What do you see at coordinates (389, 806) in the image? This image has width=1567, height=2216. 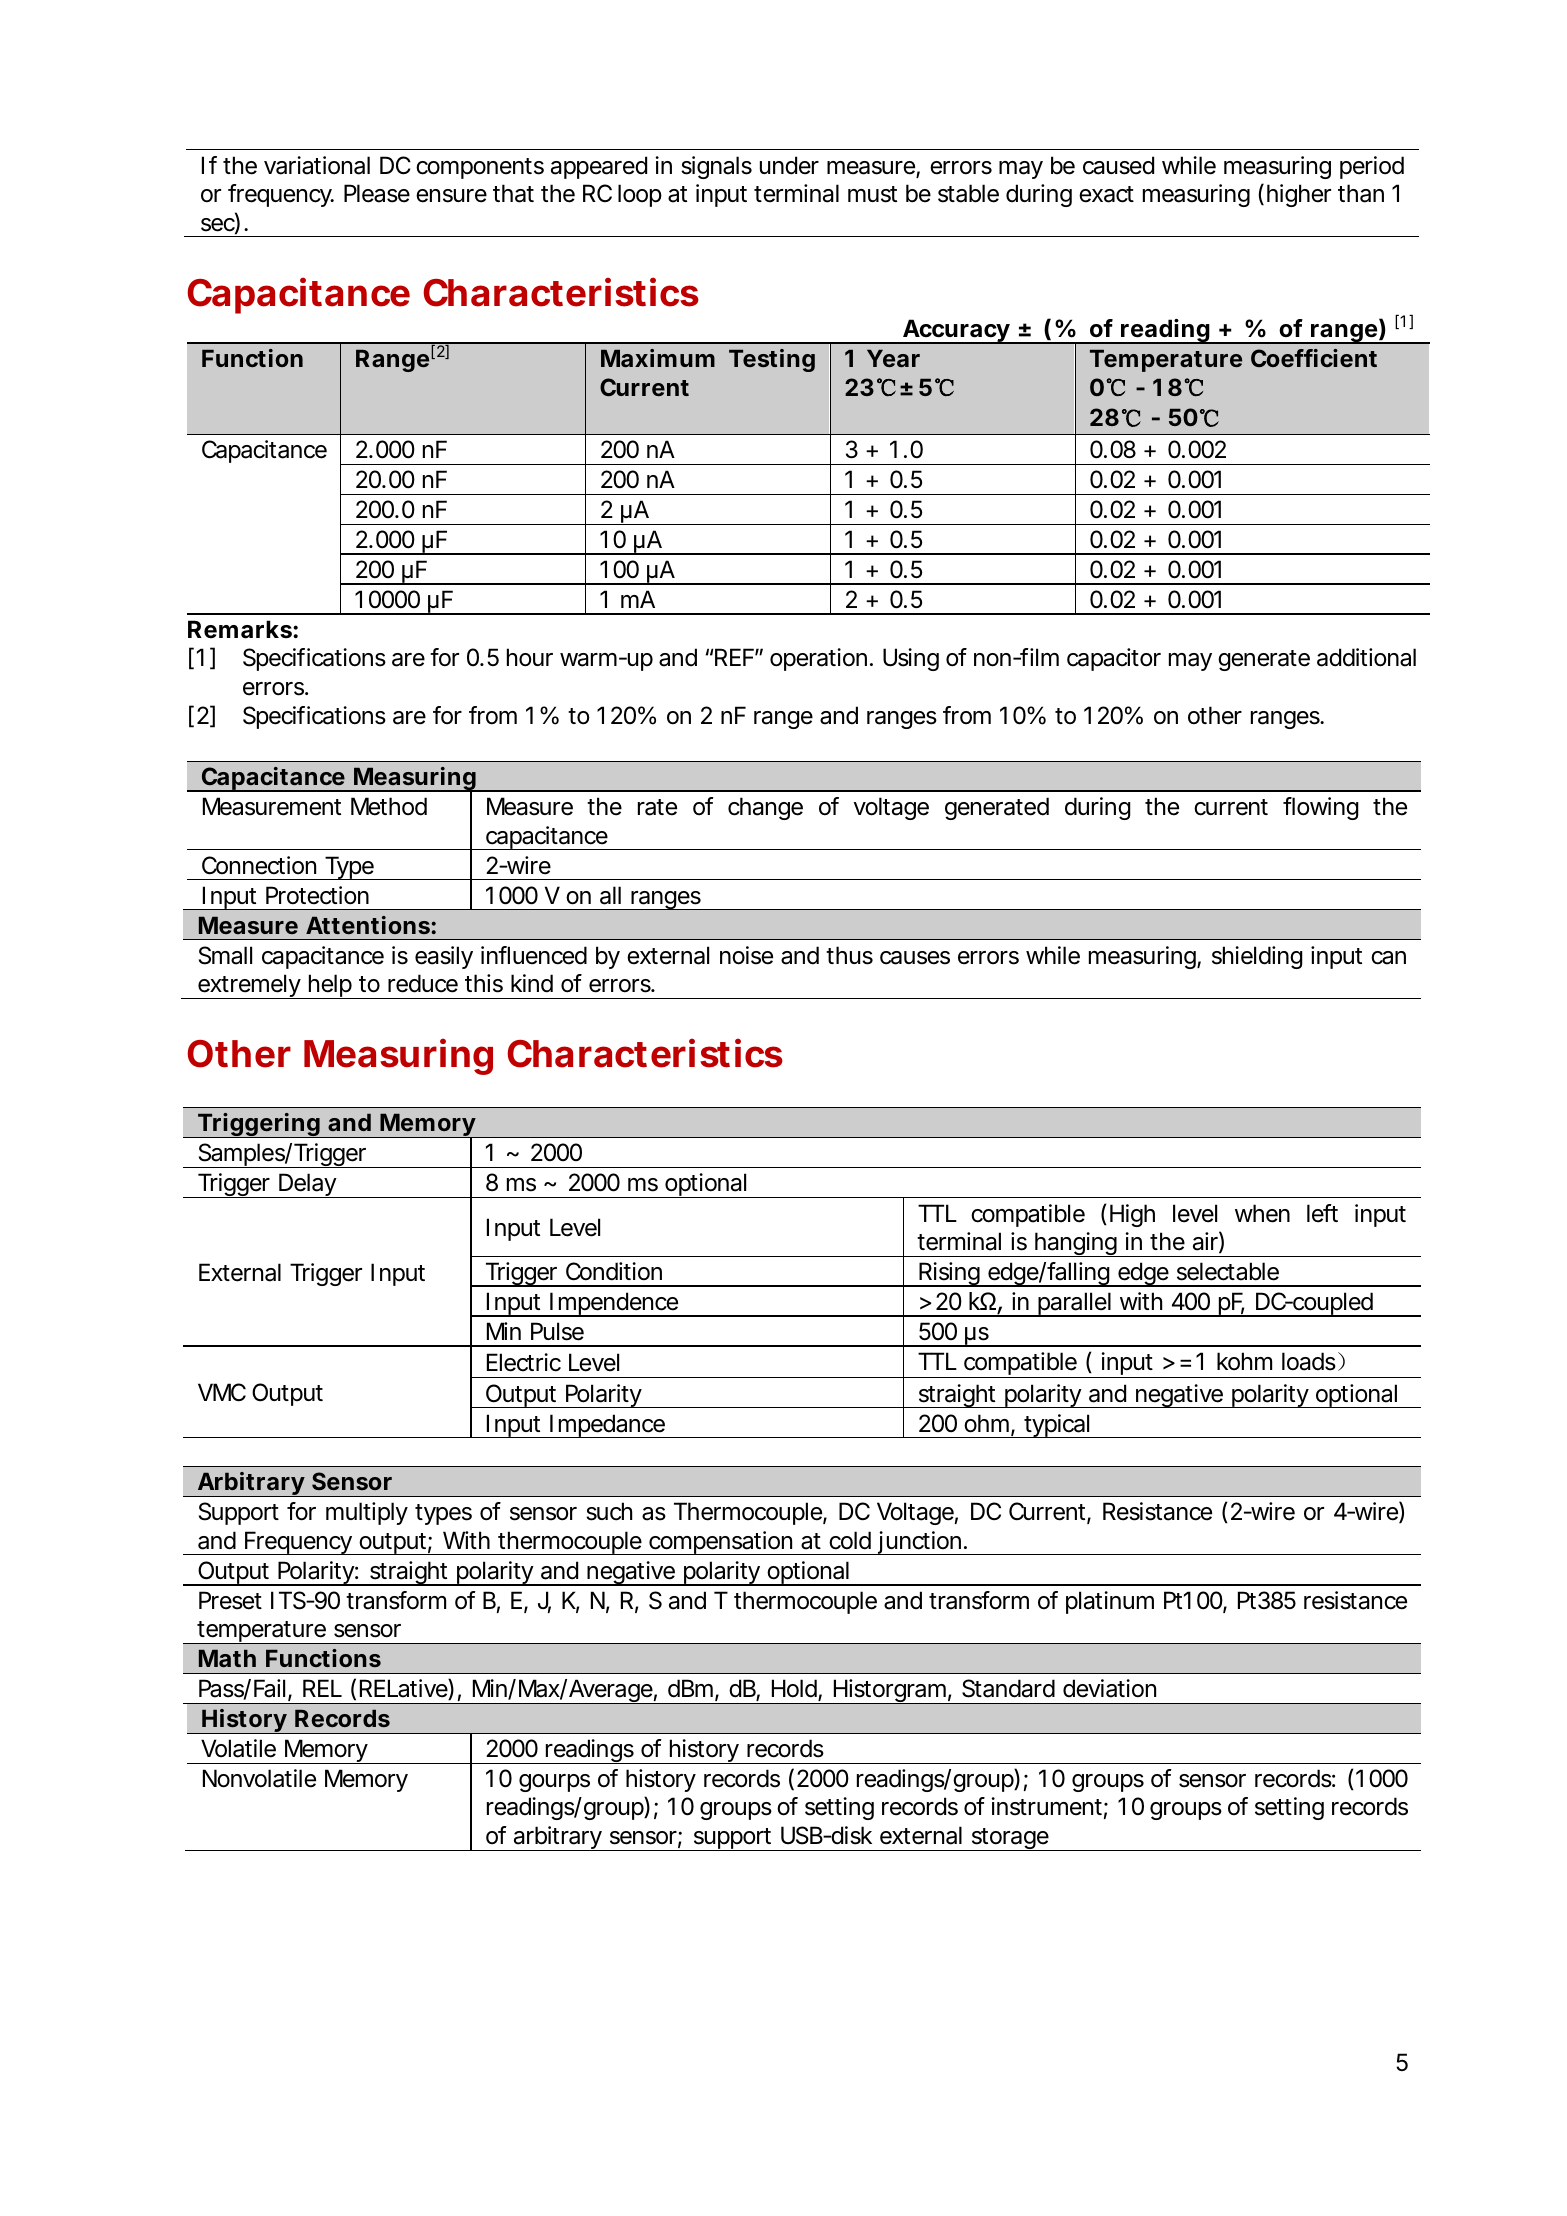 I see `Method` at bounding box center [389, 806].
